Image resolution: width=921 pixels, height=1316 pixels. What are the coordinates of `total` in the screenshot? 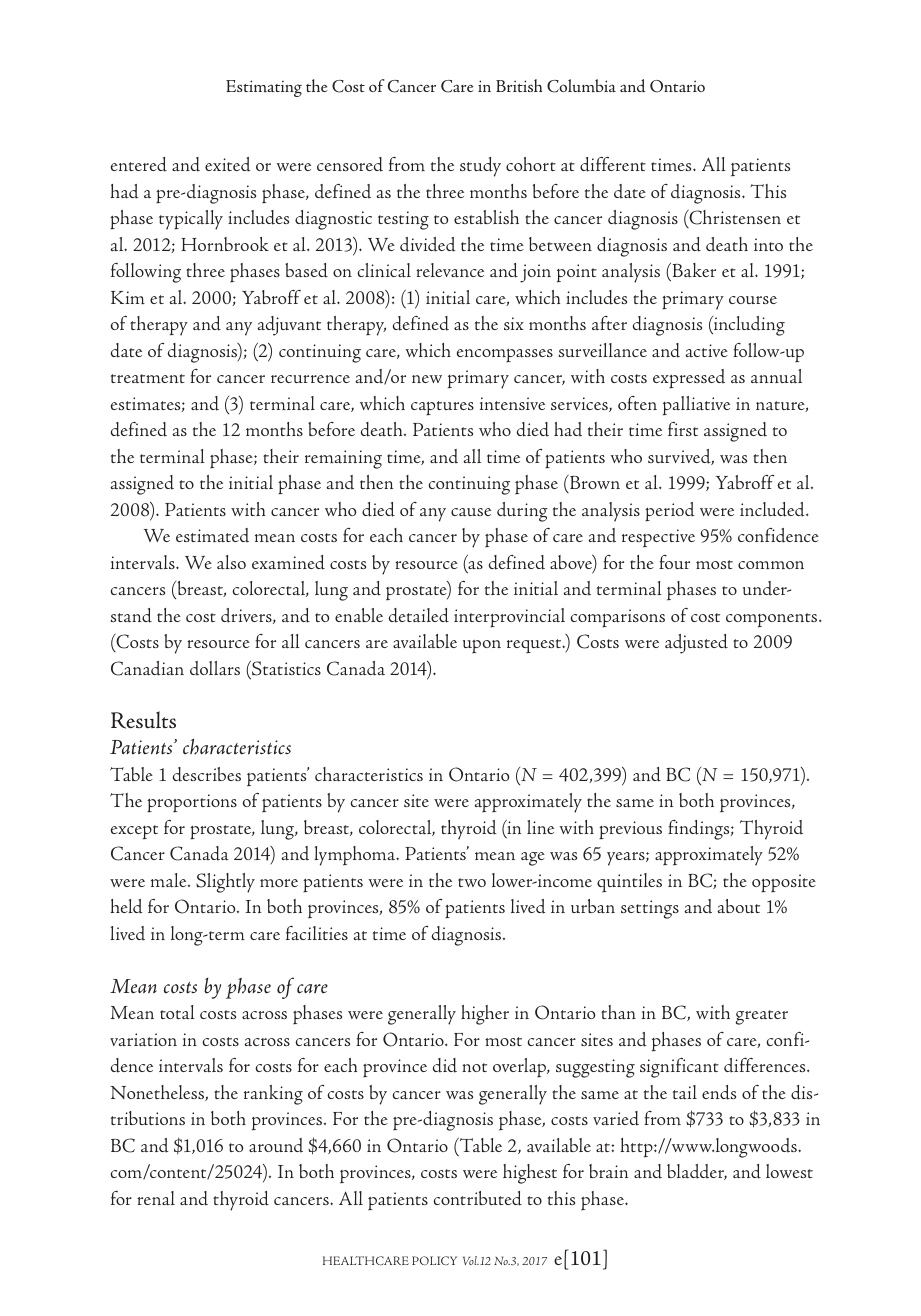 It's located at (177, 1012).
